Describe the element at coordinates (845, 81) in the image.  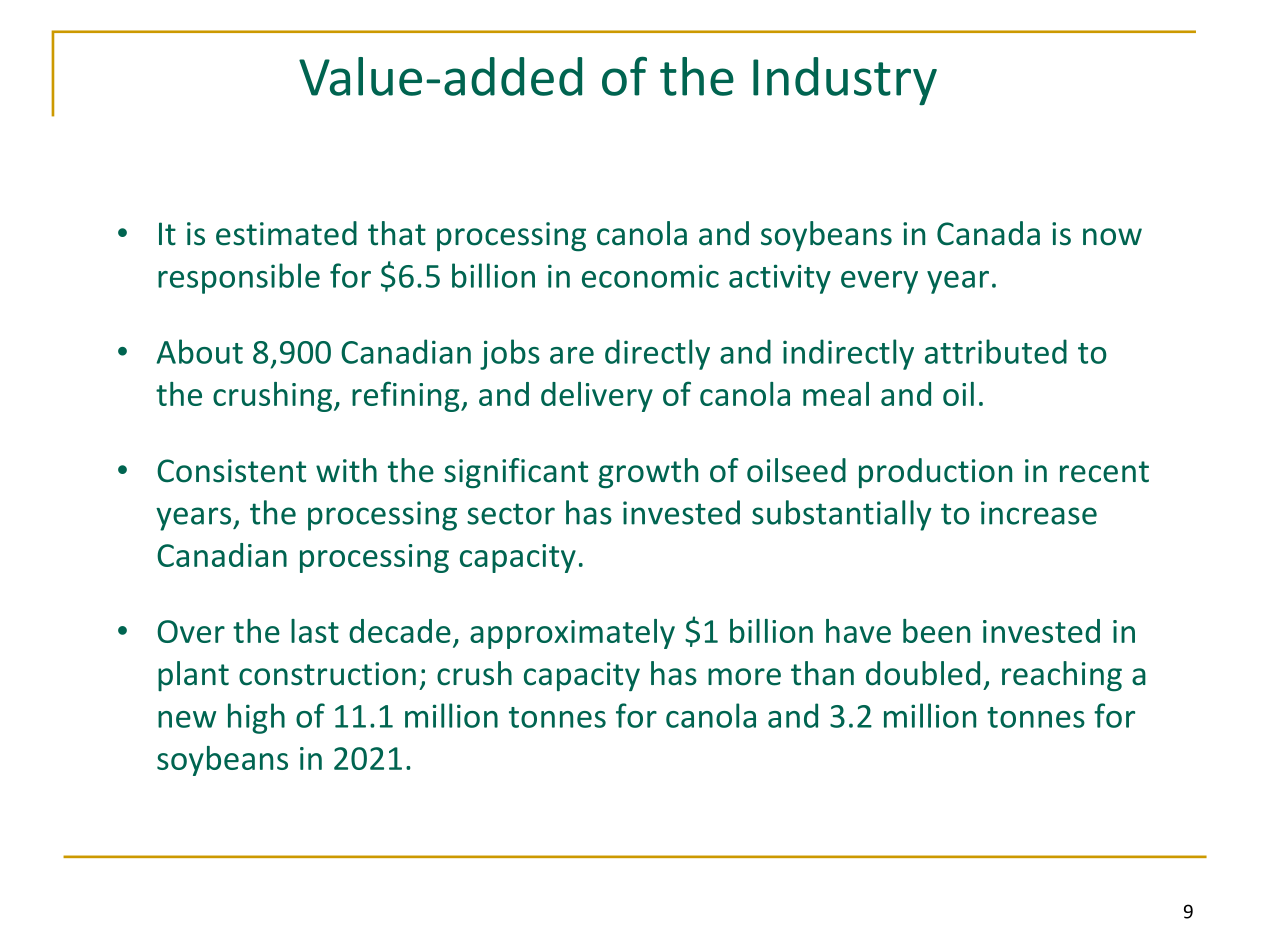
I see `Industry` at that location.
